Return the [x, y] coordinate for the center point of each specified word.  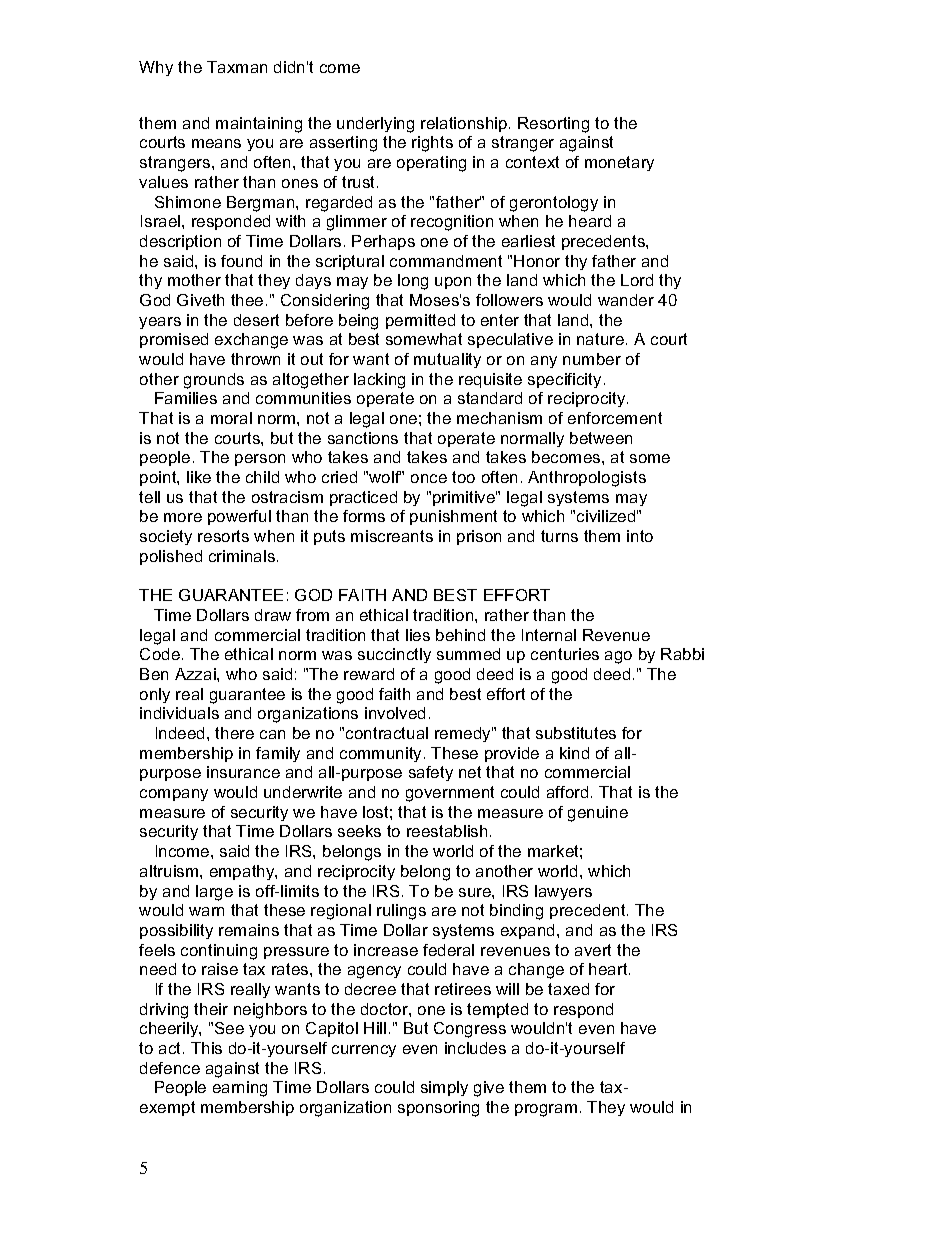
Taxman [237, 67]
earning [240, 1089]
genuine [598, 814]
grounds [214, 381]
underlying [375, 125]
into [640, 536]
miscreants [392, 536]
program [546, 1110]
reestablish [447, 831]
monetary [619, 163]
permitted [420, 321]
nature [602, 339]
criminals [242, 556]
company [174, 795]
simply [444, 1088]
